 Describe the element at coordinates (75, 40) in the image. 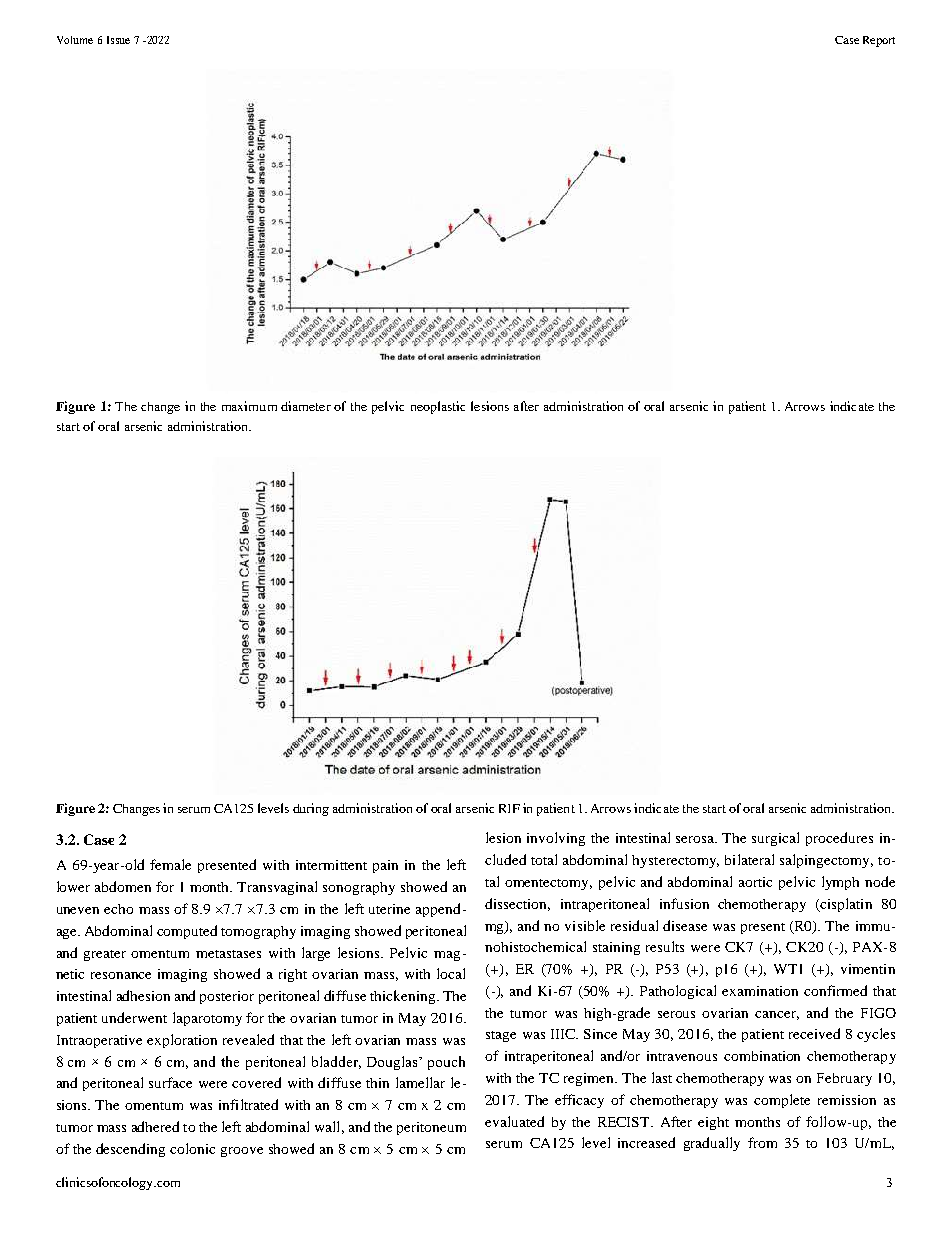

I see `Volume` at that location.
